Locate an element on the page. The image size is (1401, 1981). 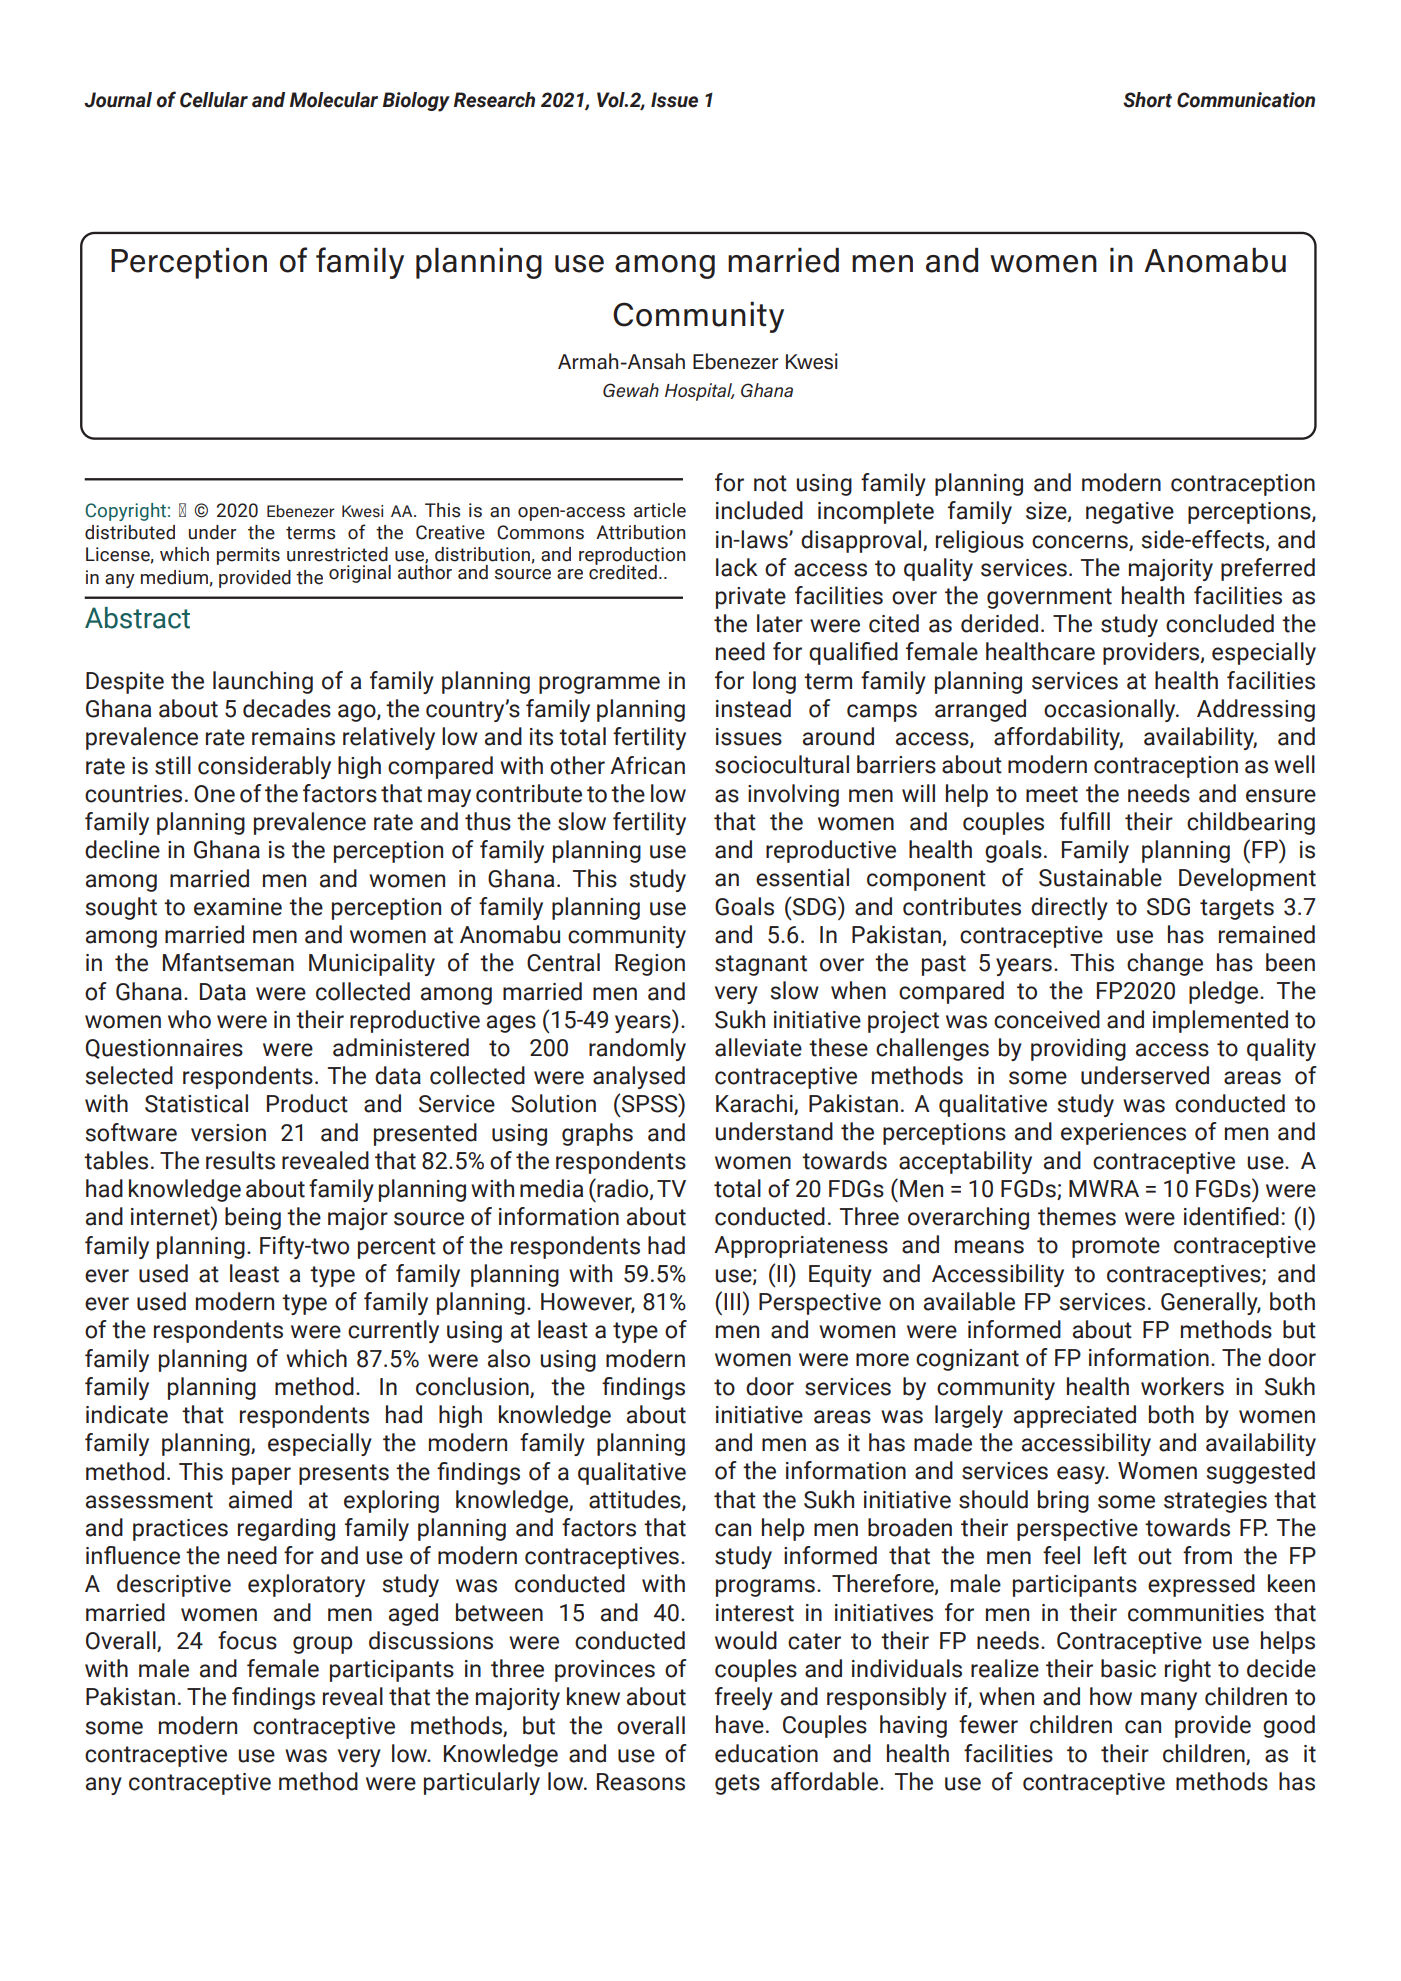
instead is located at coordinates (753, 708).
